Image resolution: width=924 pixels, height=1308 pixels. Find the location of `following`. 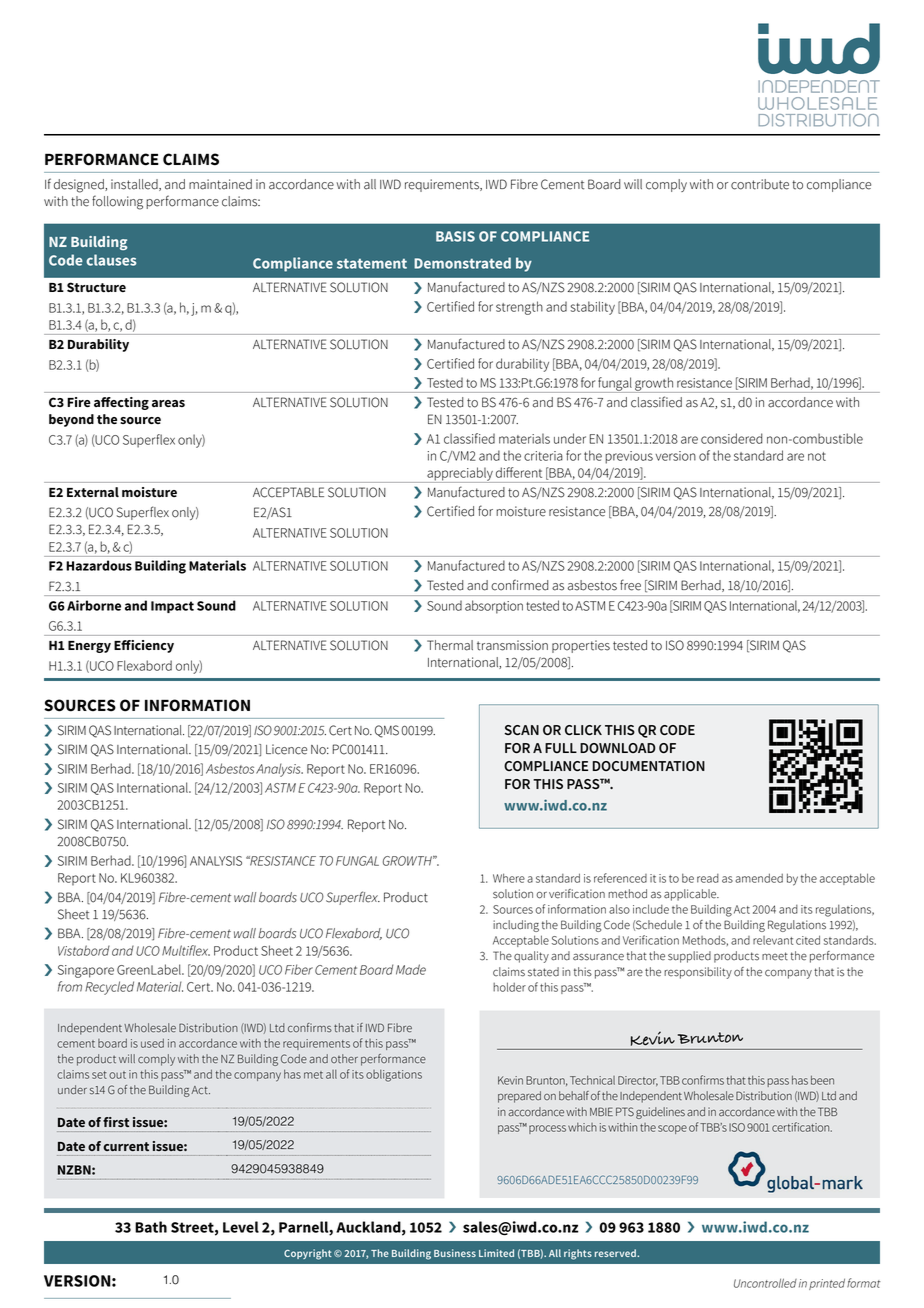

following is located at coordinates (117, 202).
